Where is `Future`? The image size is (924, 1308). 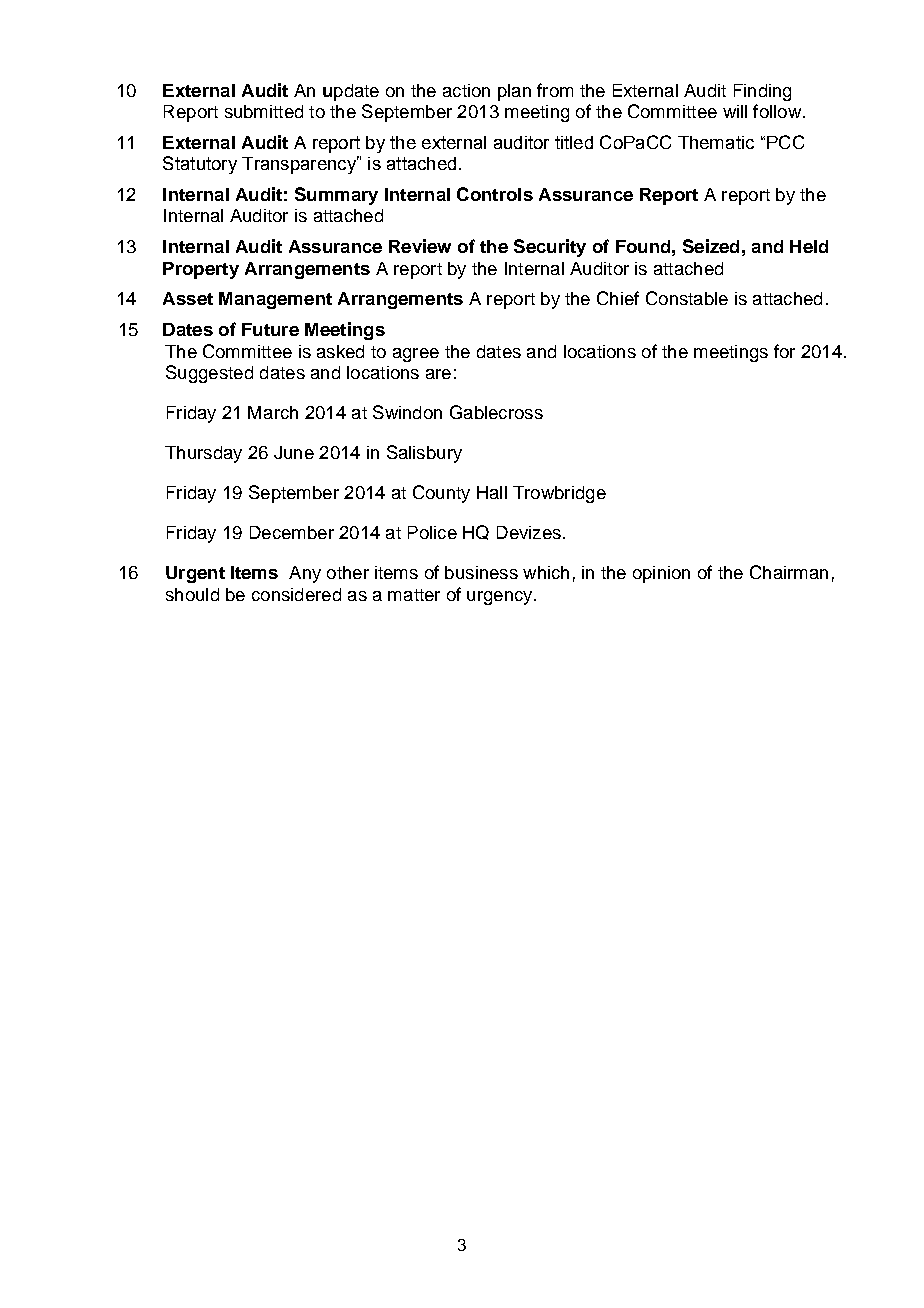
Future is located at coordinates (270, 329).
